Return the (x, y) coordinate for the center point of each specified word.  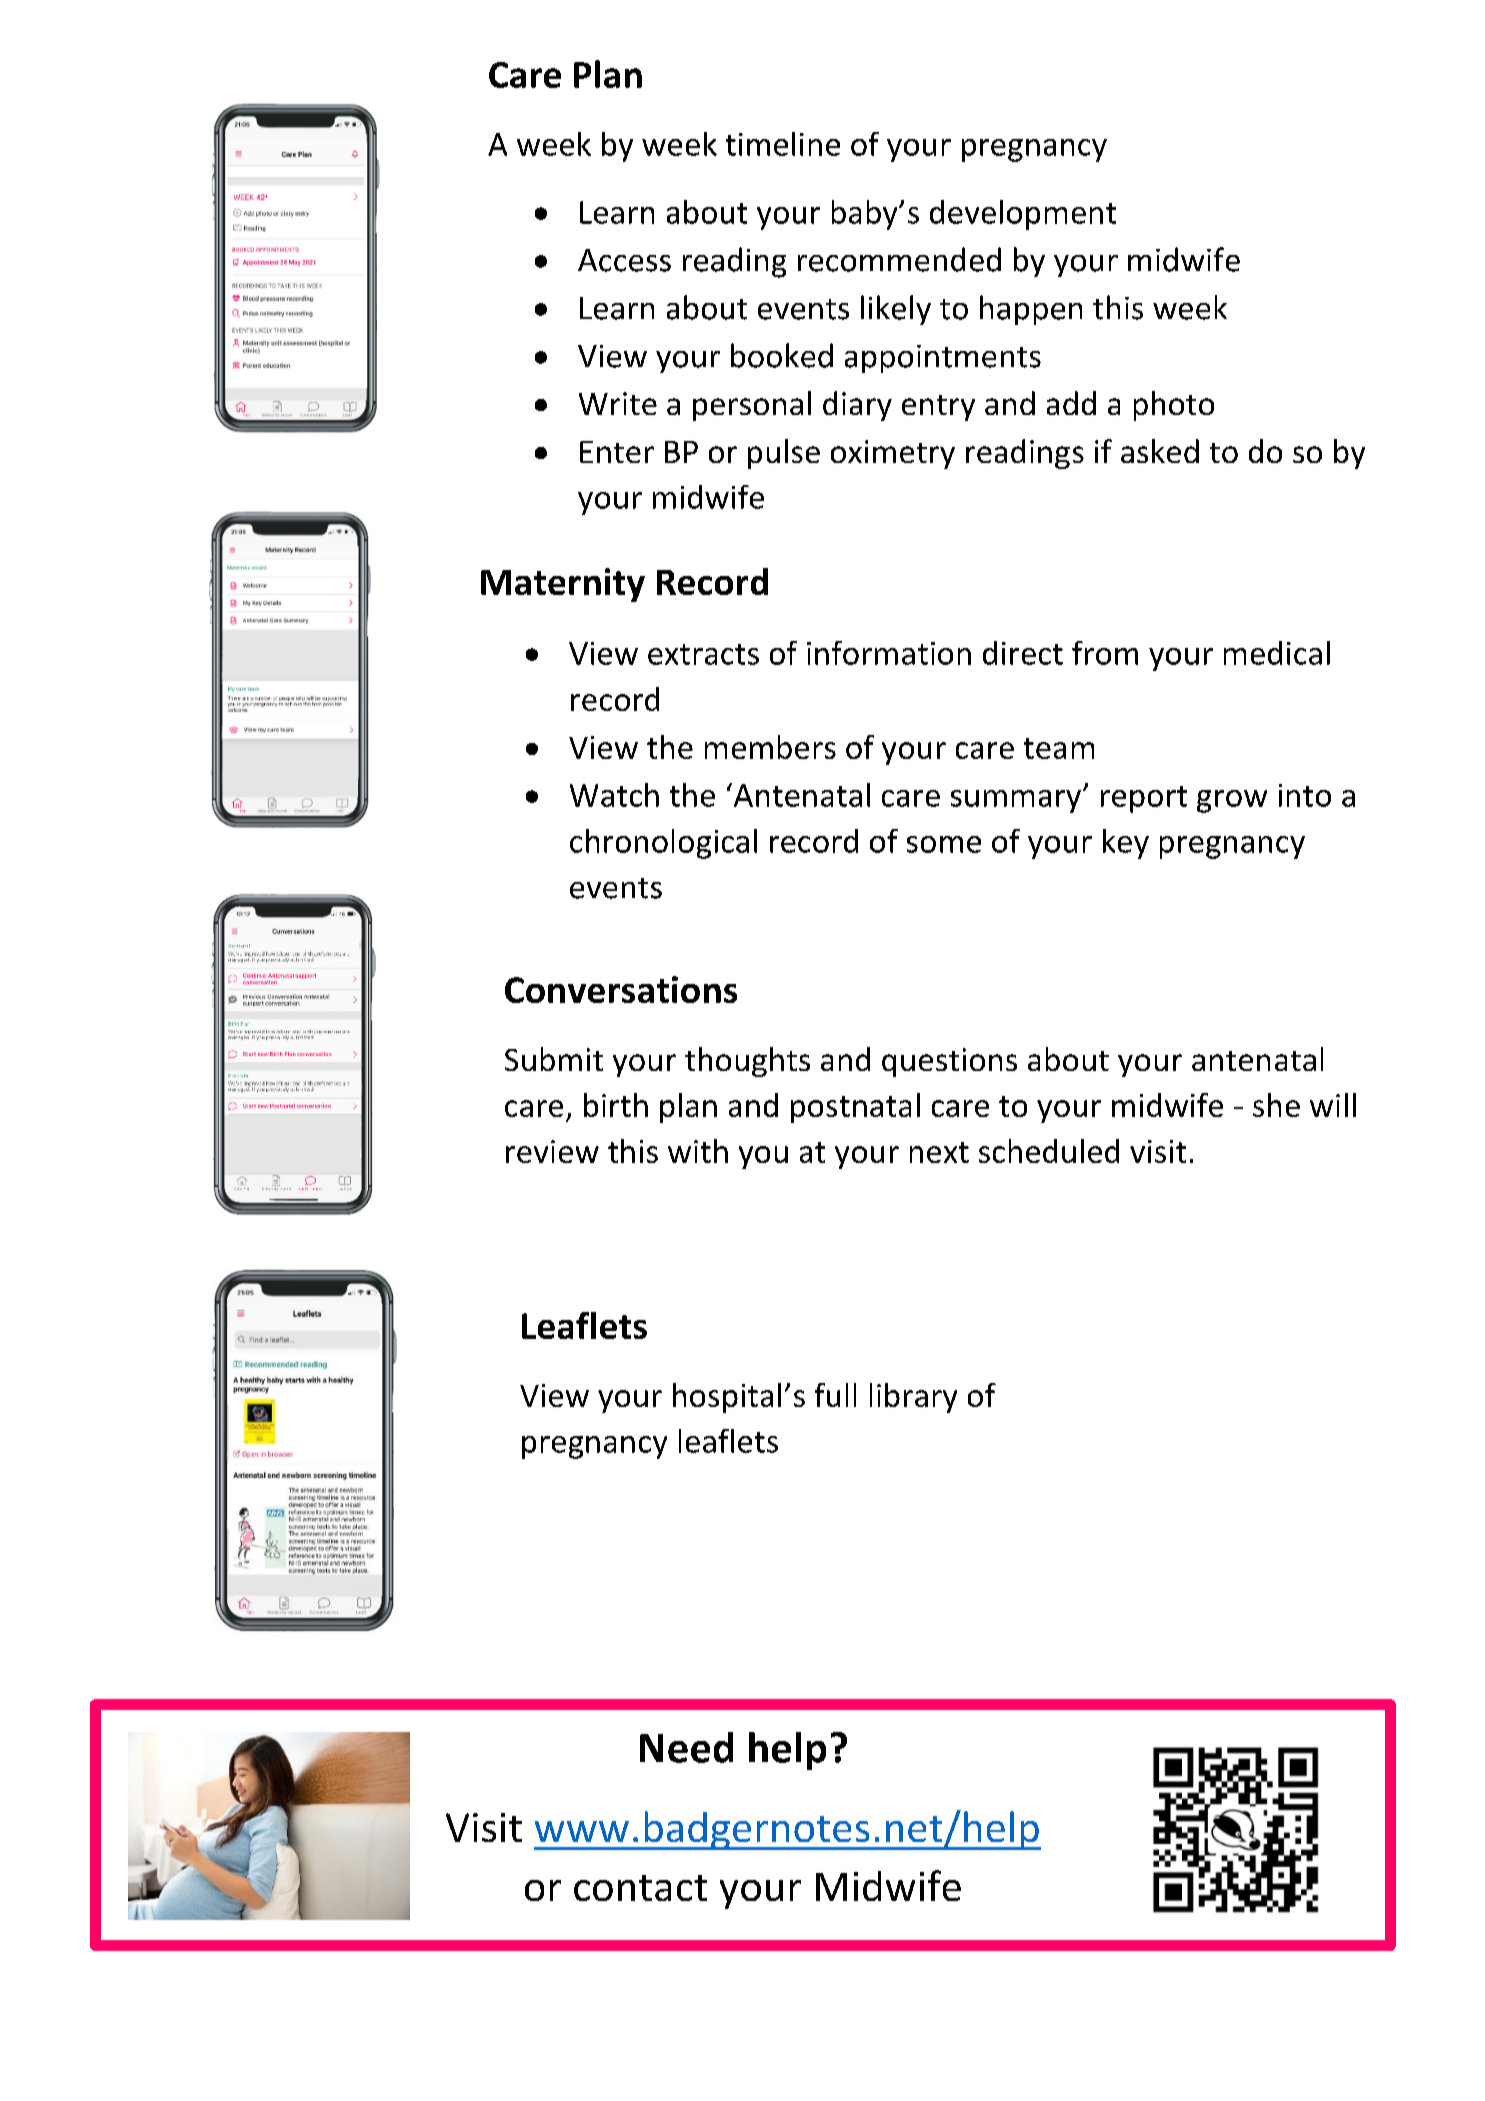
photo (1174, 406)
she (1276, 1105)
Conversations (621, 989)
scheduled (1049, 1151)
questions (949, 1062)
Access (624, 260)
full (835, 1395)
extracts (703, 654)
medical (1277, 653)
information (889, 653)
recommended (899, 259)
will (1333, 1105)
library (913, 1398)
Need (686, 1747)
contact (640, 1888)
